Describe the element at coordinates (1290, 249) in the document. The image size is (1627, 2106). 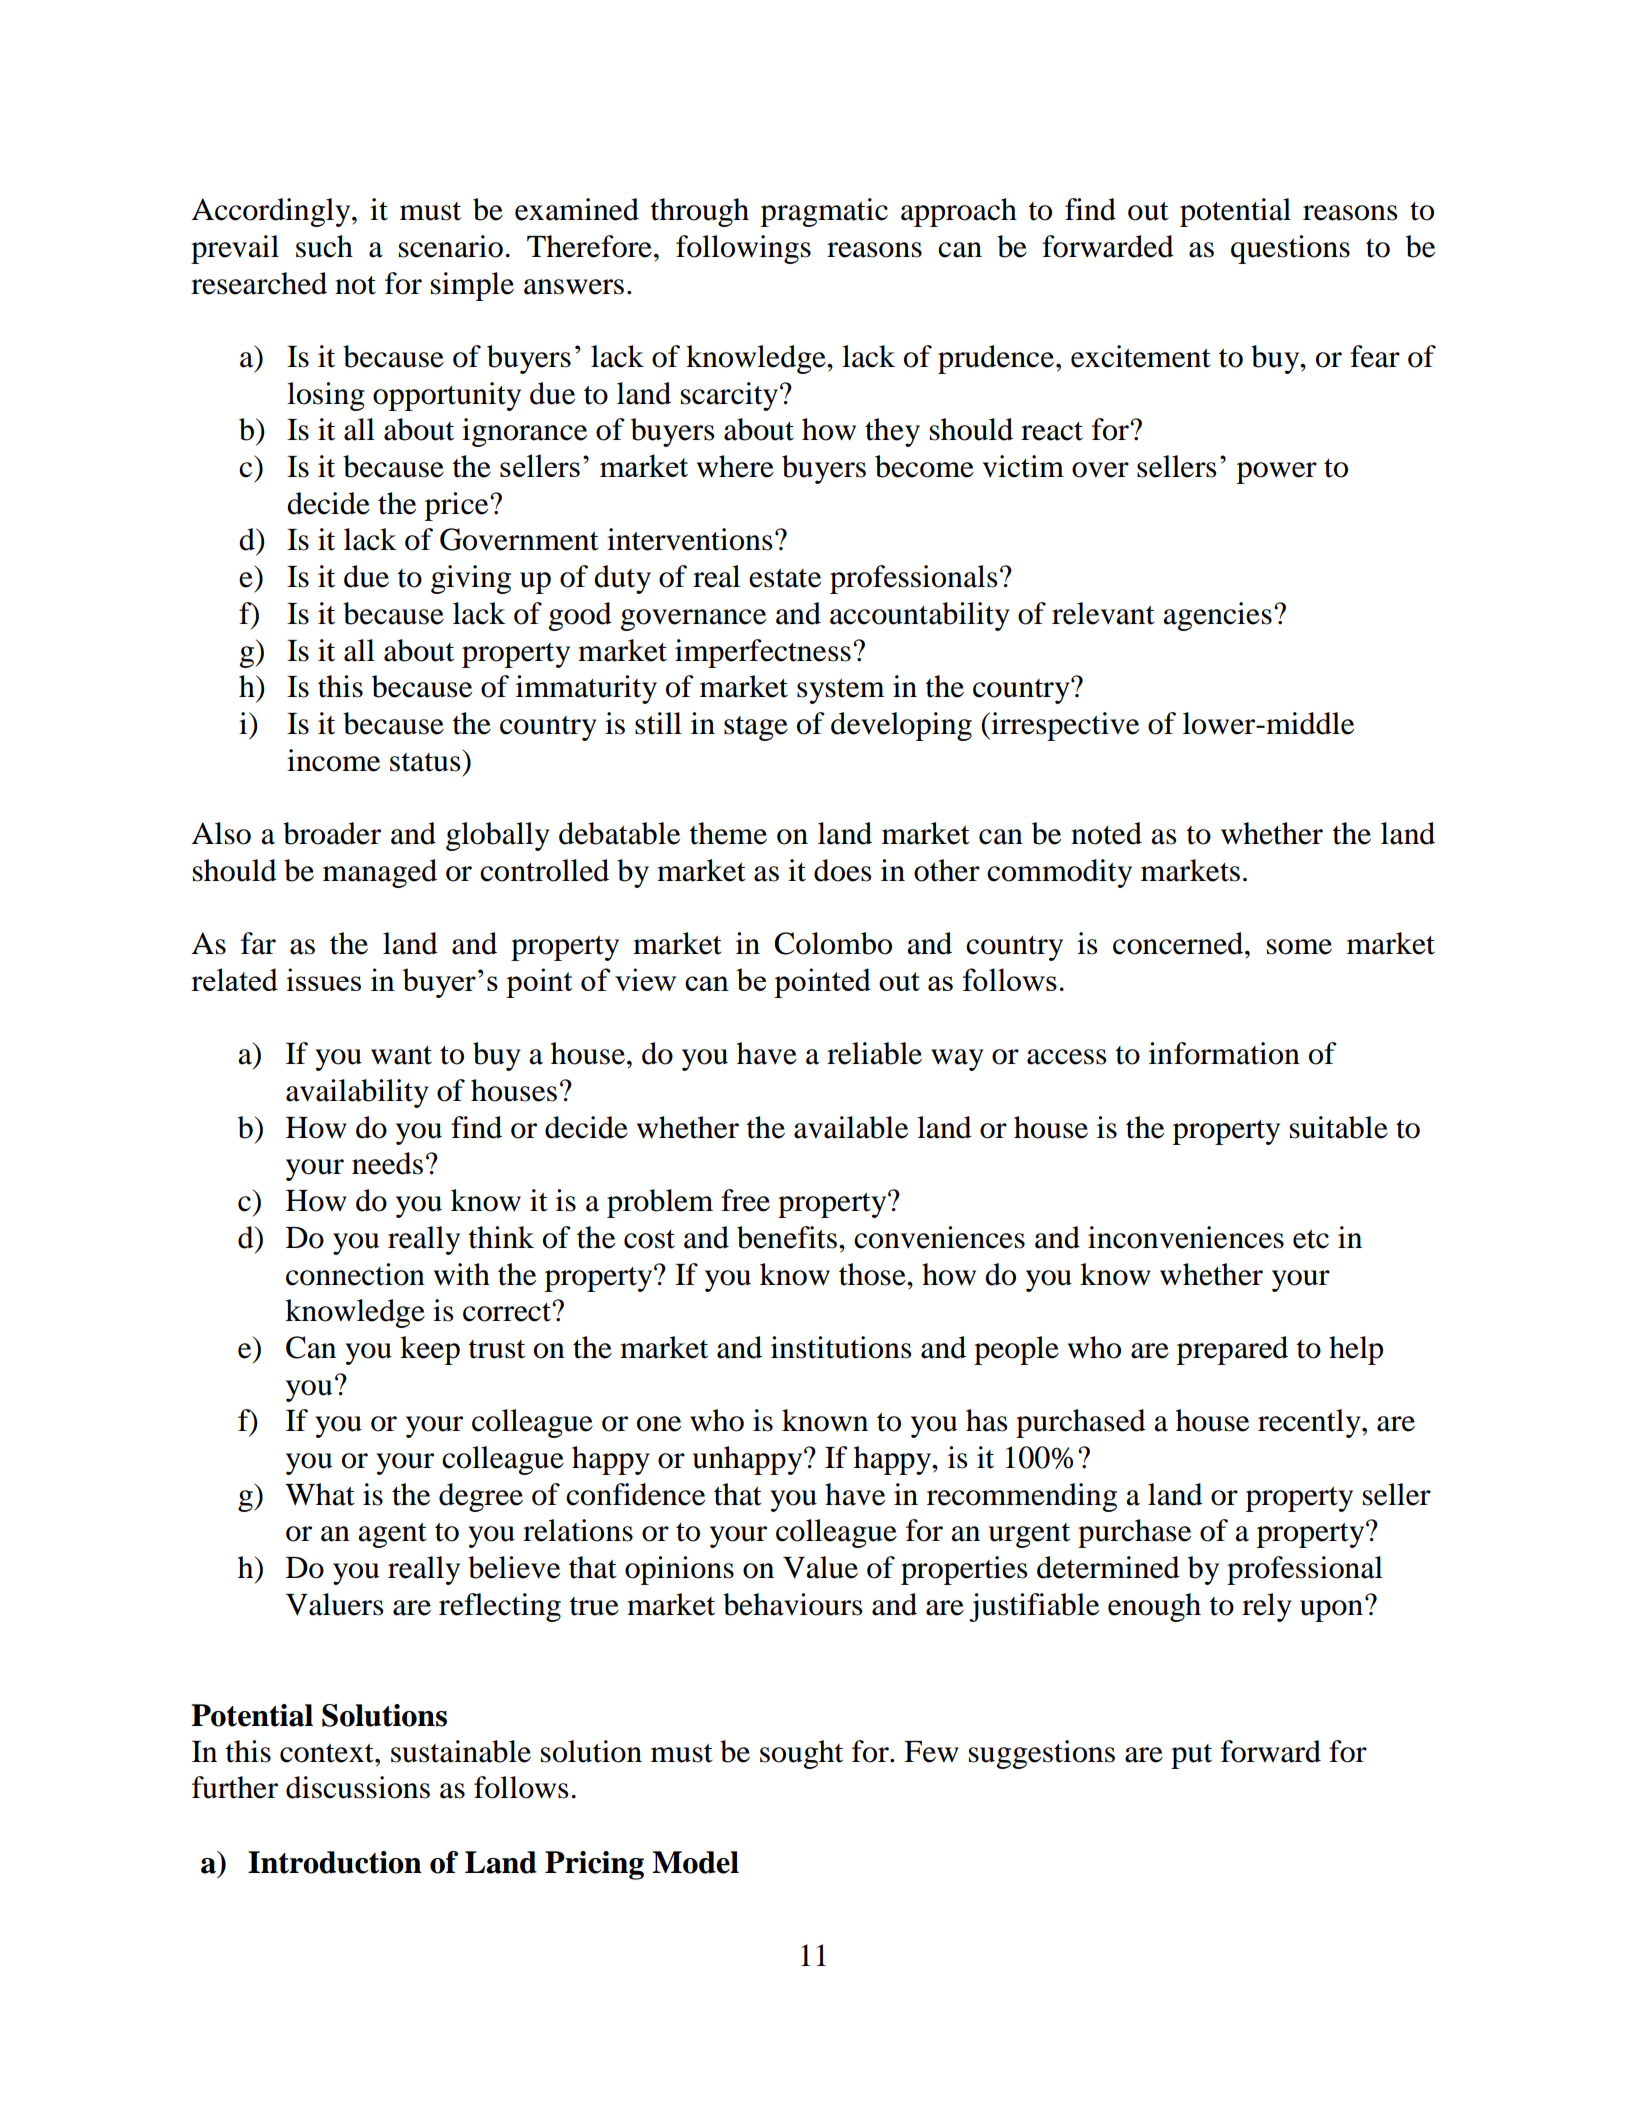
I see `questions` at that location.
